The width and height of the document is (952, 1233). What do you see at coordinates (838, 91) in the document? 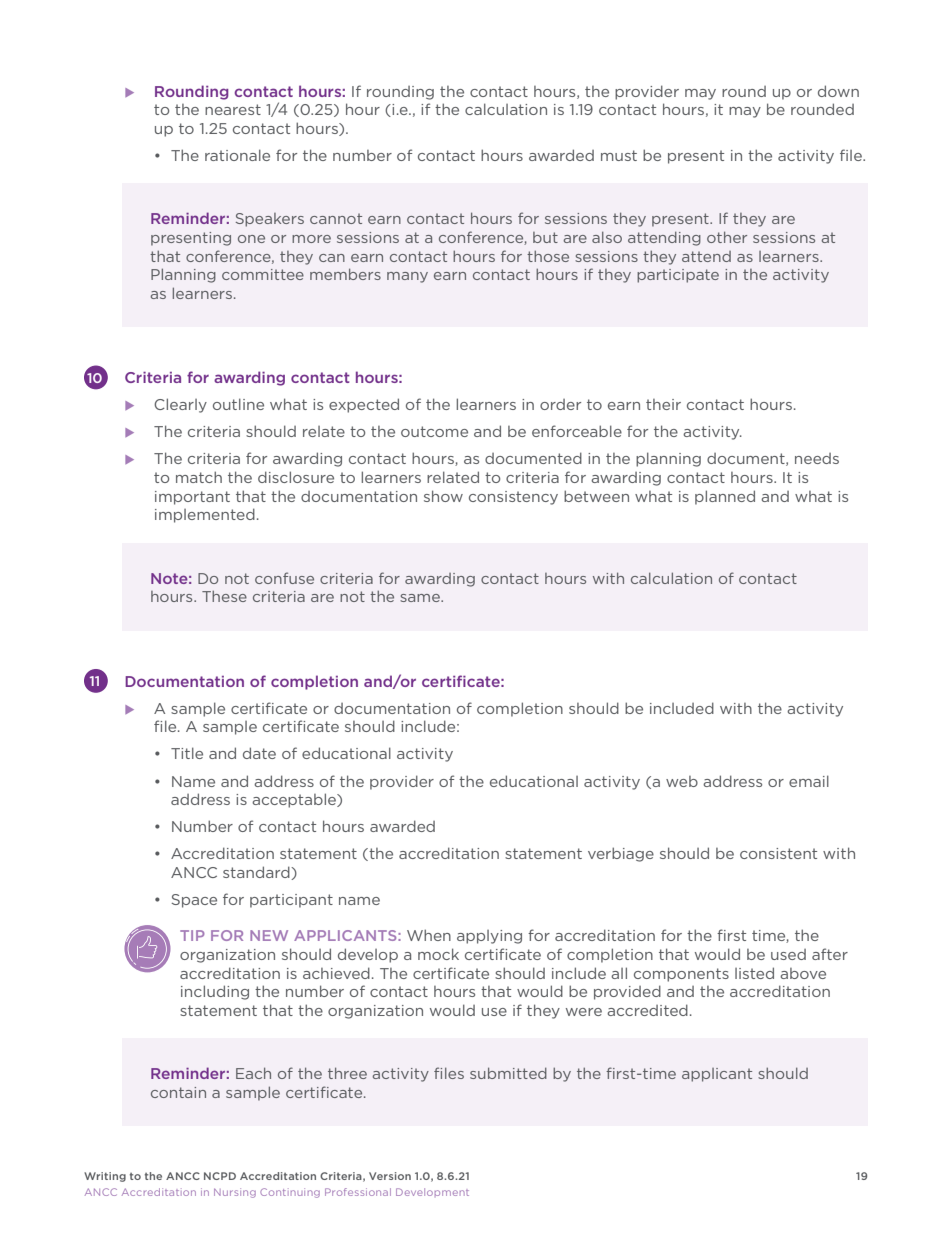
I see `down` at bounding box center [838, 91].
